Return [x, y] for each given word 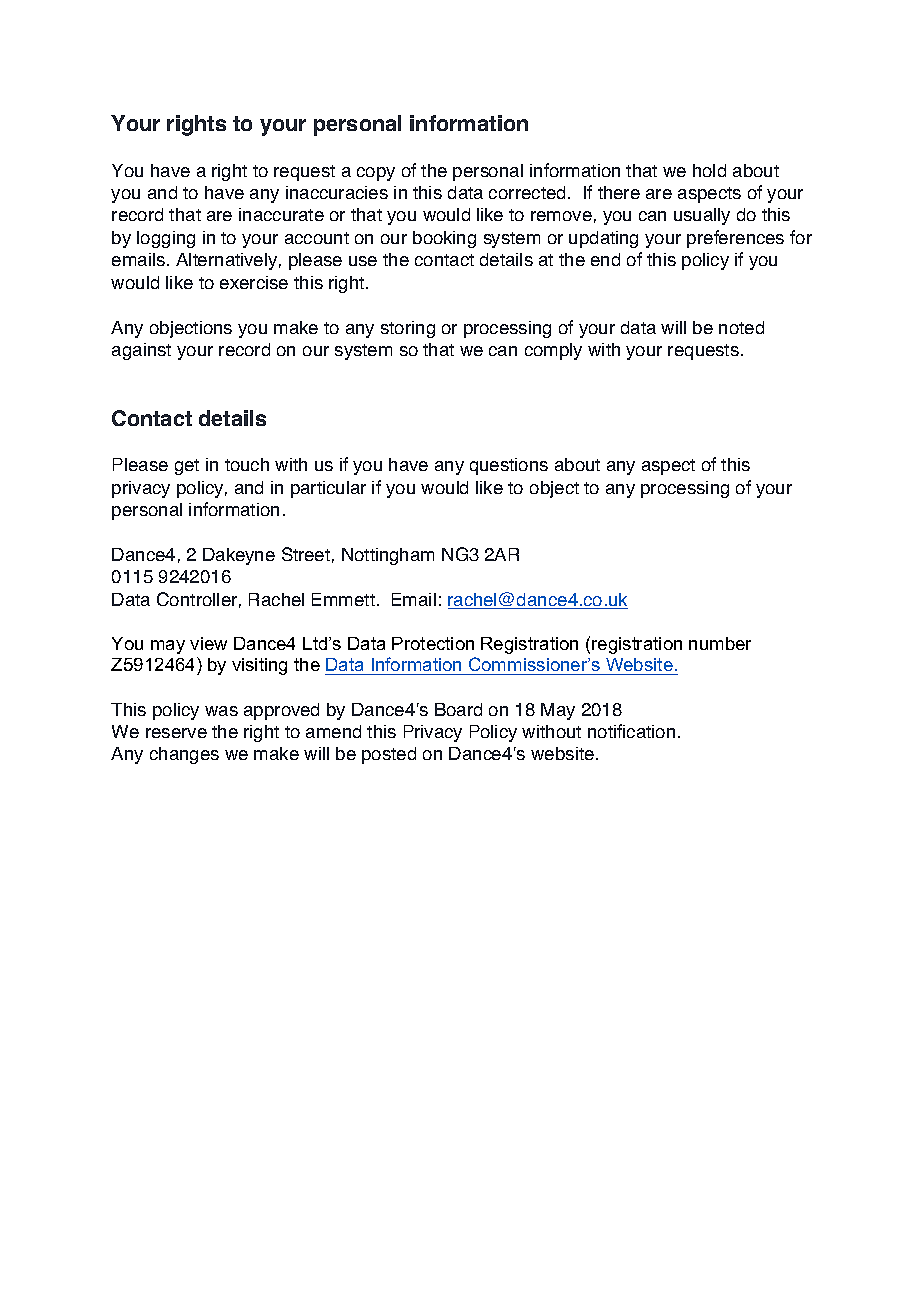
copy [376, 174]
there [619, 192]
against [141, 351]
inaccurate [281, 214]
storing [408, 329]
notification [631, 731]
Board [458, 709]
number [720, 643]
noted [741, 327]
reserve [176, 733]
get [187, 467]
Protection [433, 643]
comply [553, 351]
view [208, 643]
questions [509, 466]
